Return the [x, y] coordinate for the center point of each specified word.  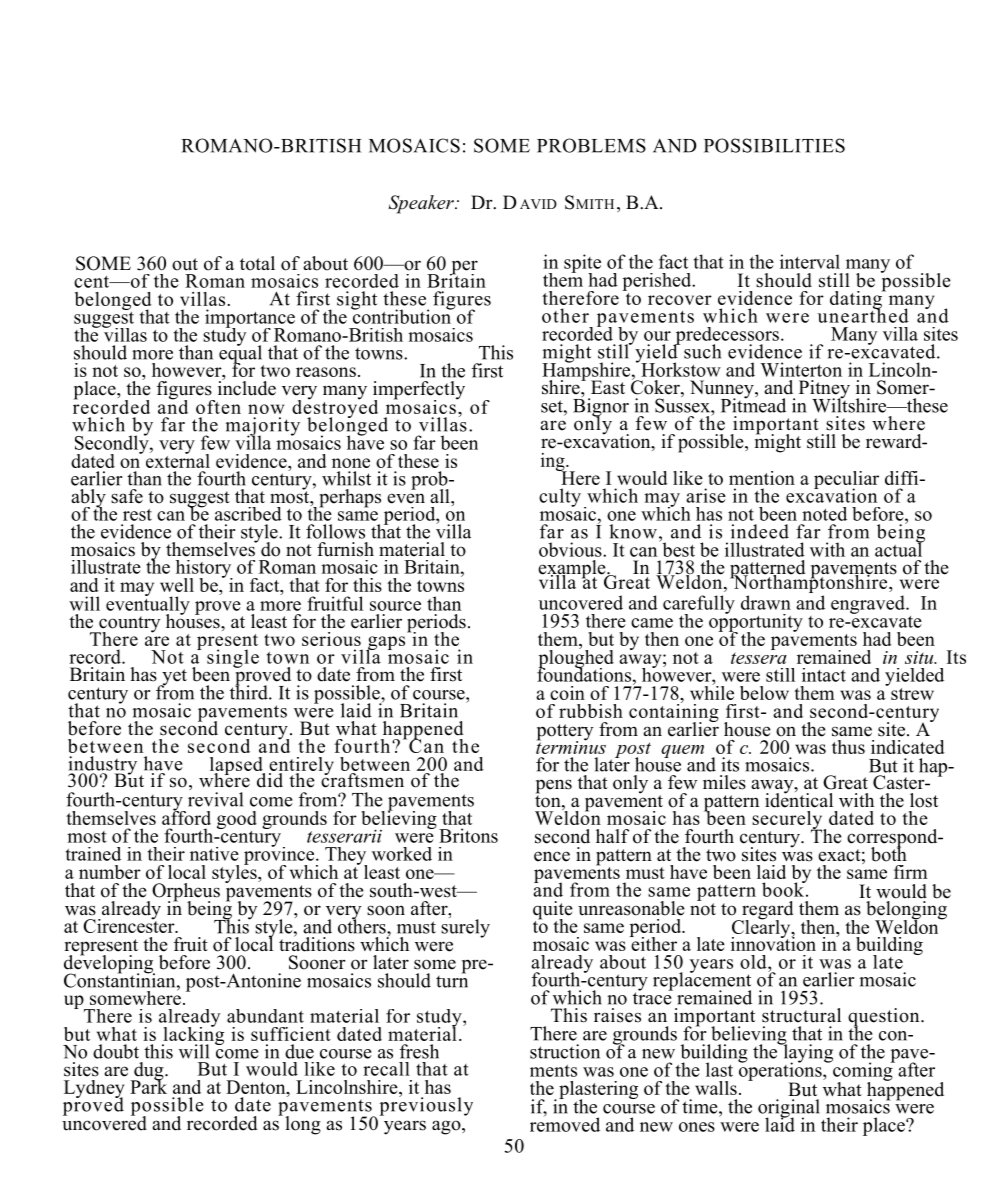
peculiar [846, 481]
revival [215, 799]
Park [148, 1085]
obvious [571, 549]
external [176, 459]
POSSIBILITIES [774, 145]
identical [799, 799]
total [257, 263]
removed [565, 1123]
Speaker [422, 204]
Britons [468, 835]
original [789, 1109]
